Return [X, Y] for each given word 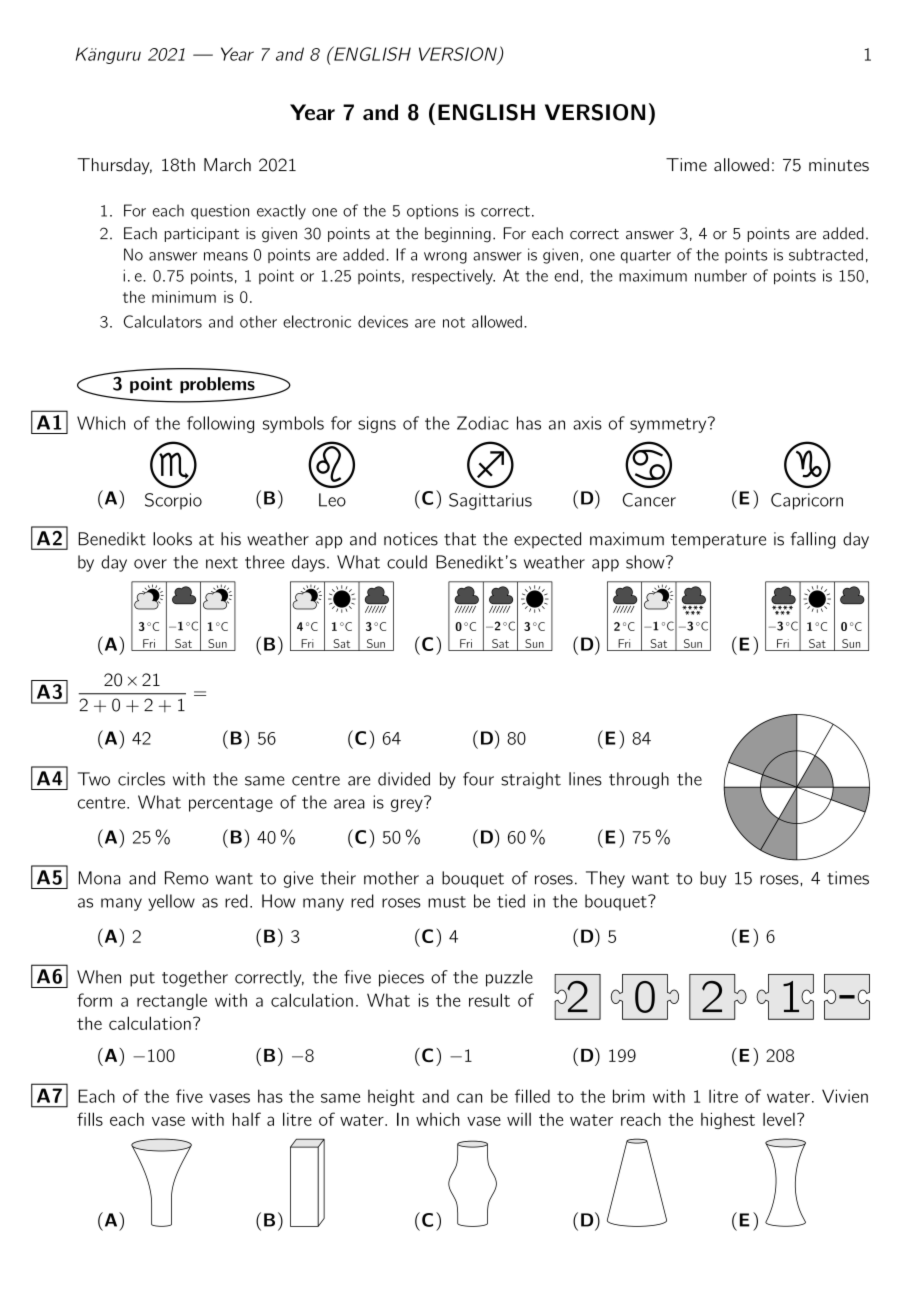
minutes [839, 165]
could [407, 562]
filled [532, 1096]
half [247, 1119]
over [150, 564]
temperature [718, 541]
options [432, 211]
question [220, 211]
